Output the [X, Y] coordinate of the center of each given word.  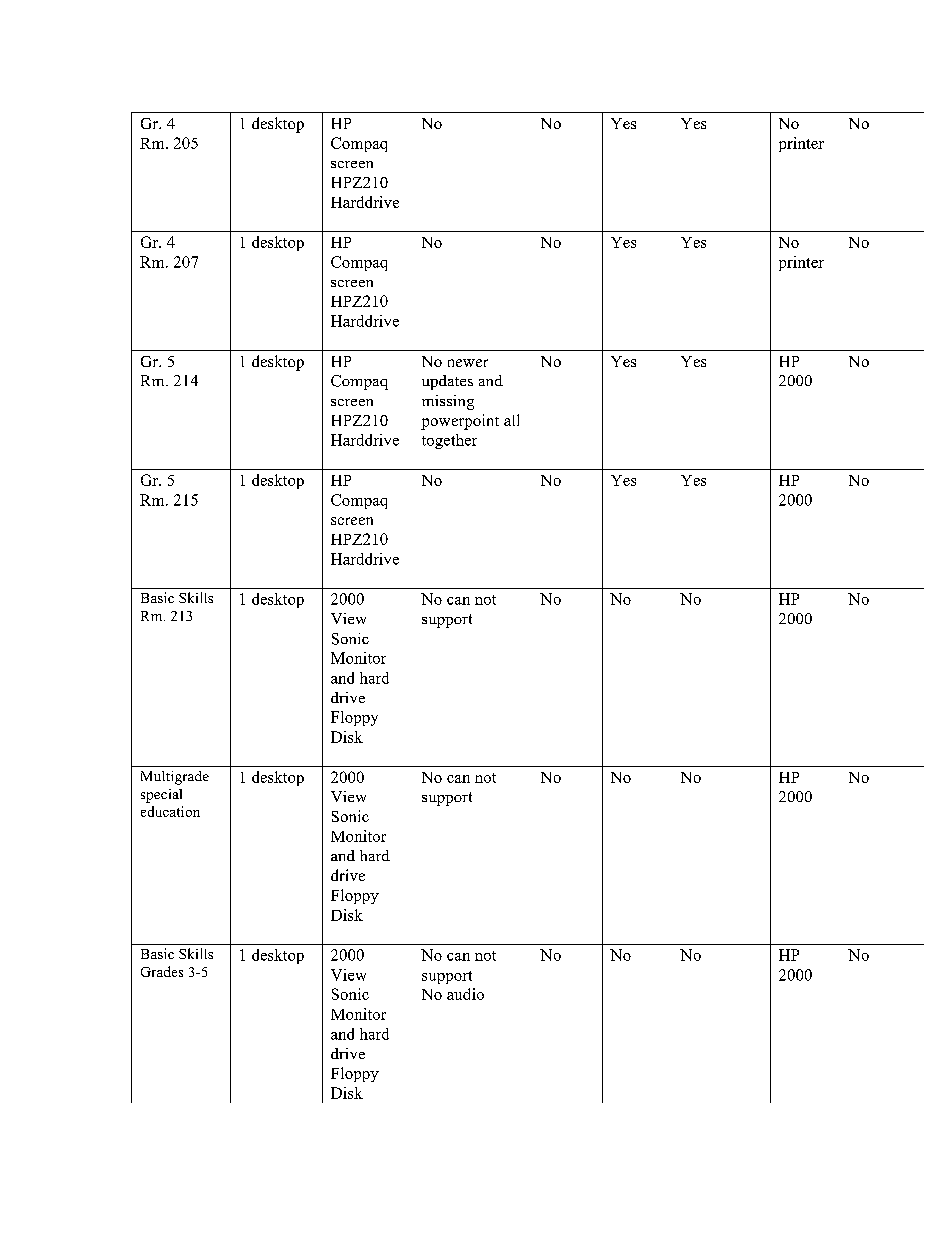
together [449, 441]
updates [447, 382]
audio [465, 994]
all [511, 420]
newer [468, 363]
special [161, 796]
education [170, 811]
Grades [162, 971]
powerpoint [460, 422]
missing [448, 402]
